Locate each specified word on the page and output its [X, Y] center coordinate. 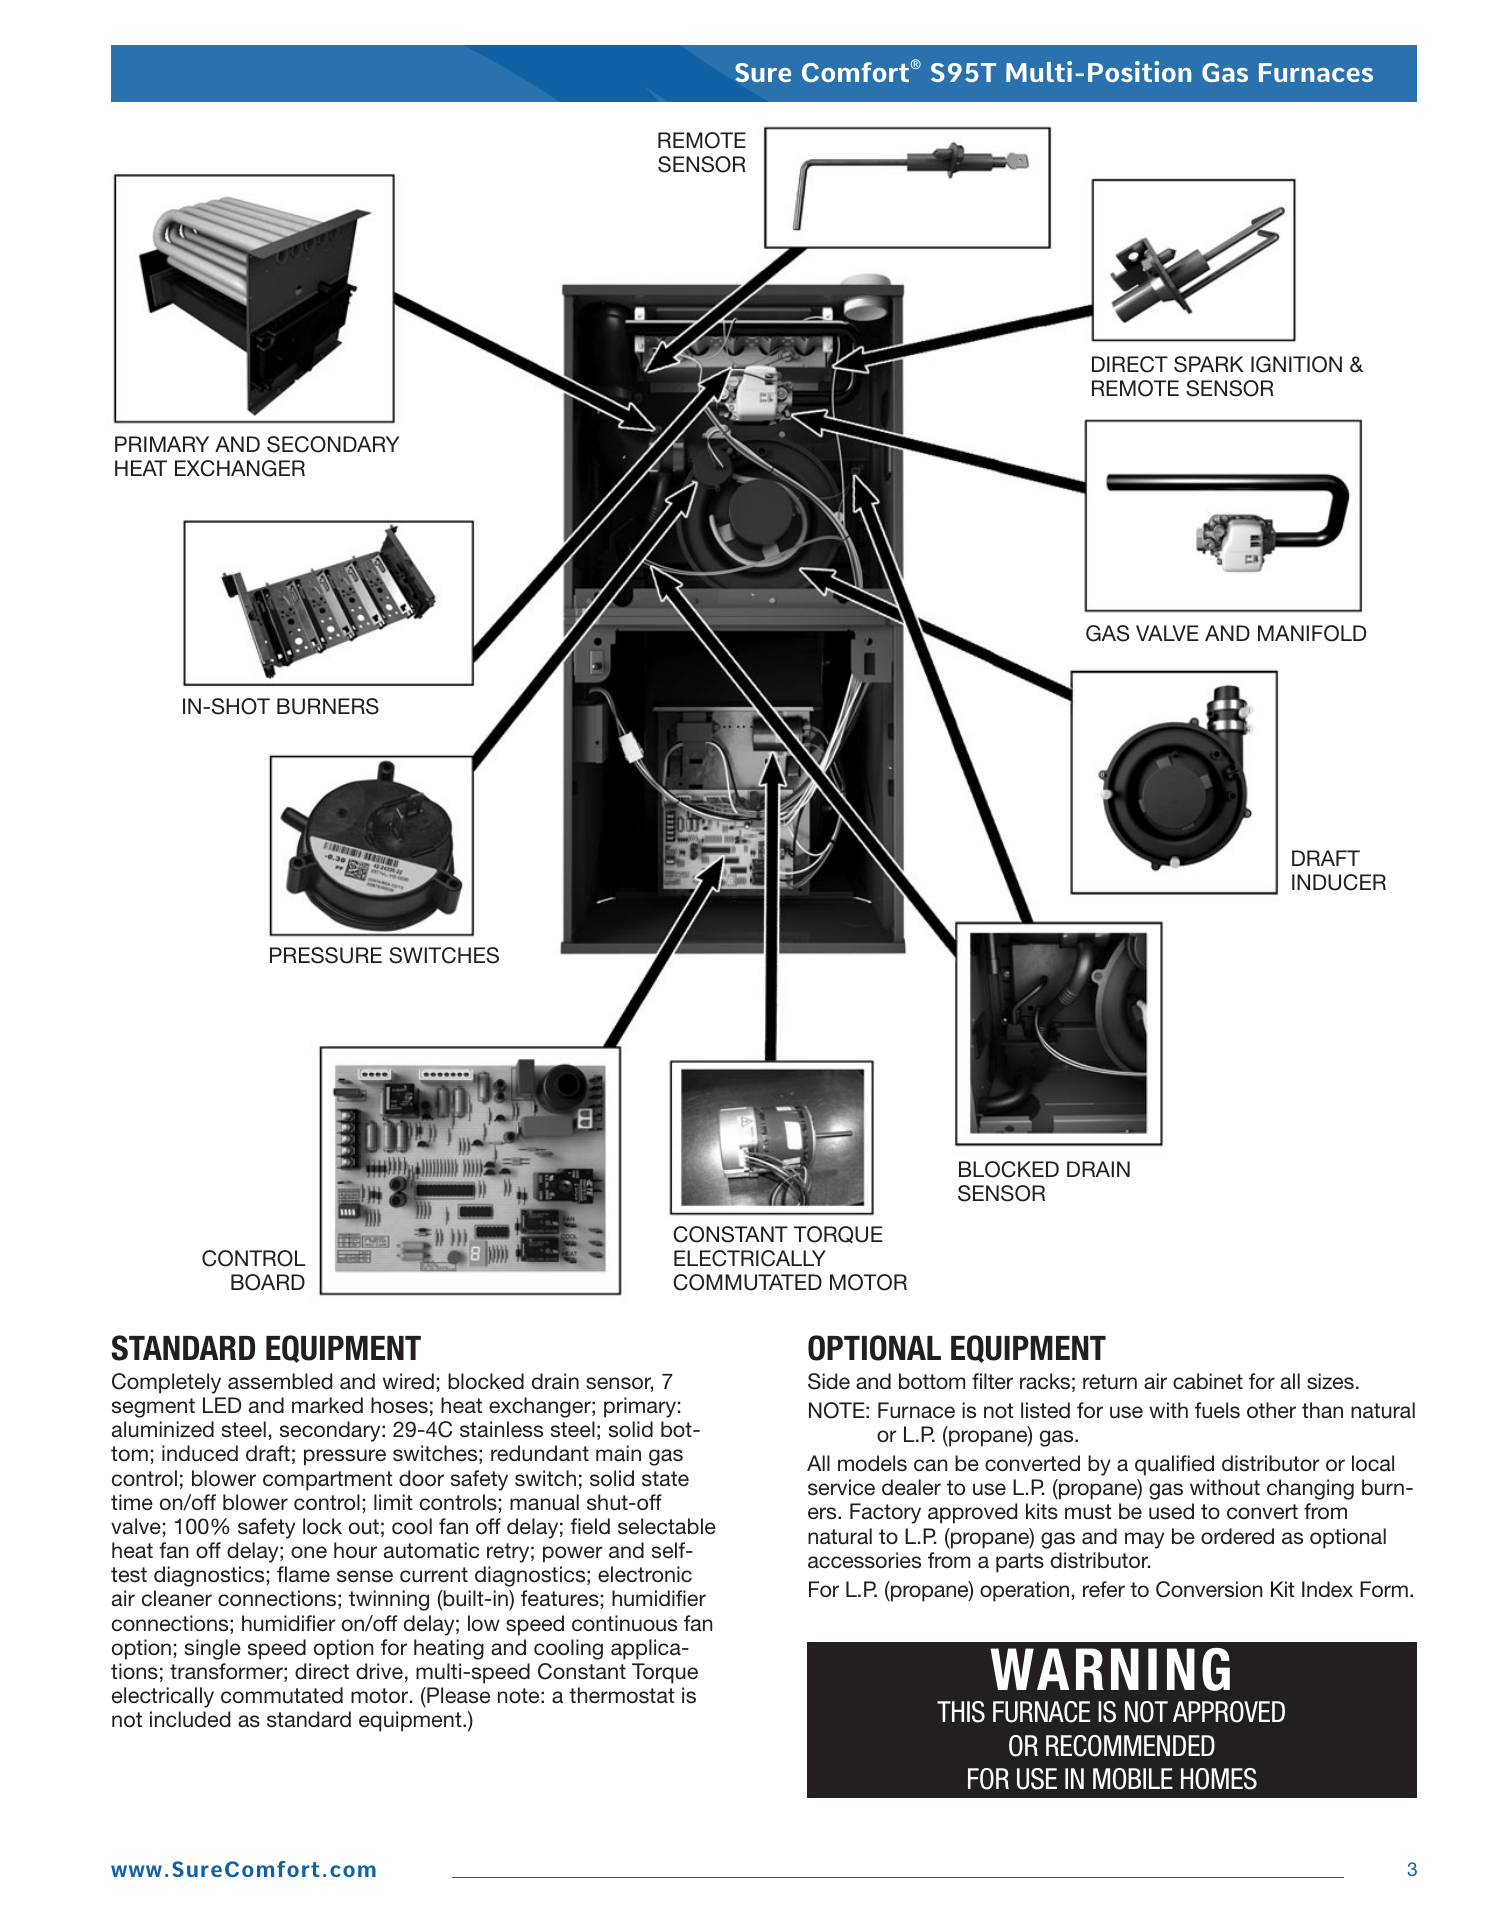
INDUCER [1339, 882]
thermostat [621, 1695]
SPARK [1209, 364]
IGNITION [1296, 364]
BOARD [268, 1282]
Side [829, 1381]
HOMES [1219, 1779]
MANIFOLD [1312, 633]
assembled [280, 1381]
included [190, 1719]
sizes [1330, 1381]
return [1110, 1382]
